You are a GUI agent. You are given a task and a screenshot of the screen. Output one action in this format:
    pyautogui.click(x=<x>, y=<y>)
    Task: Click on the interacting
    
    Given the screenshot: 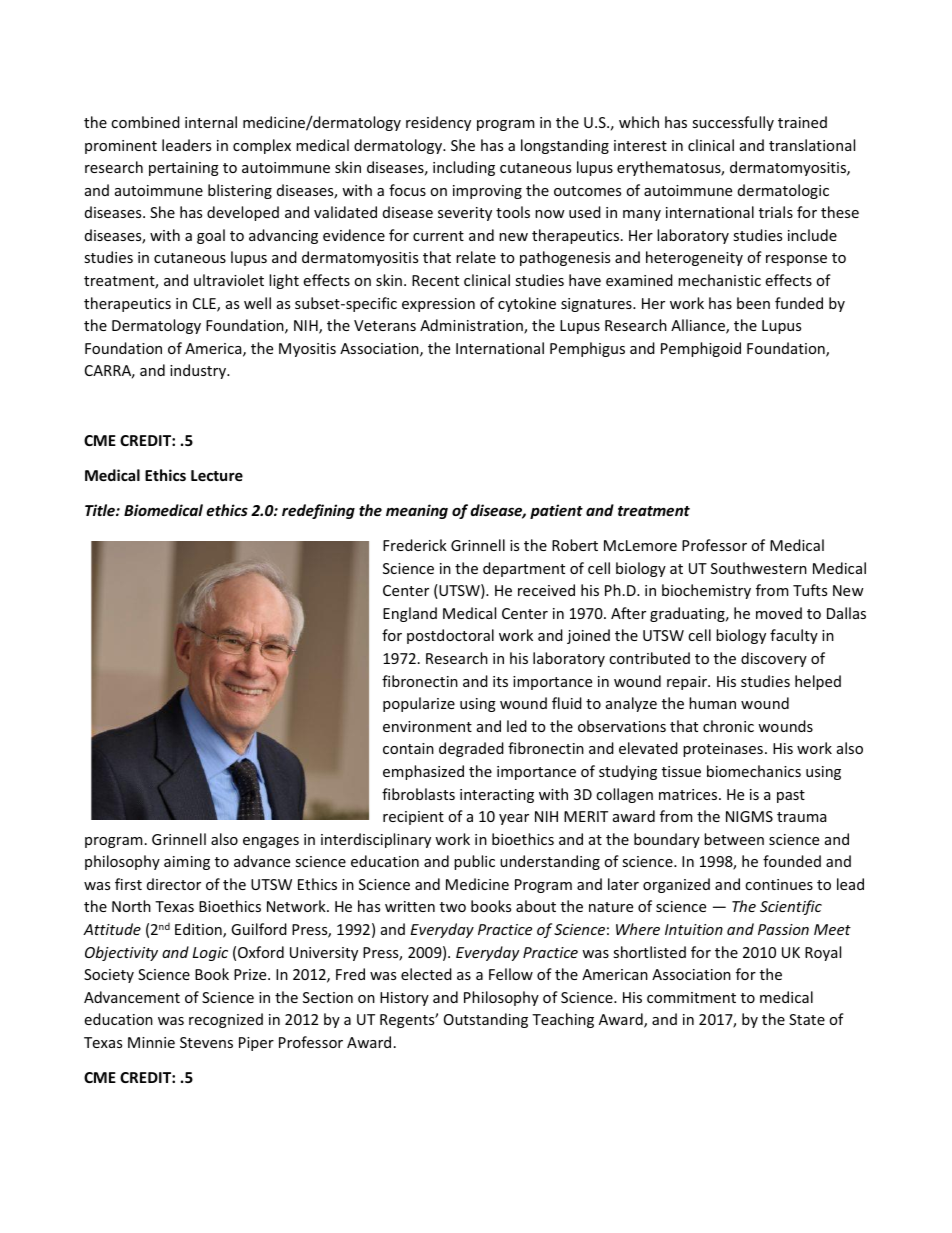 What is the action you would take?
    pyautogui.click(x=497, y=796)
